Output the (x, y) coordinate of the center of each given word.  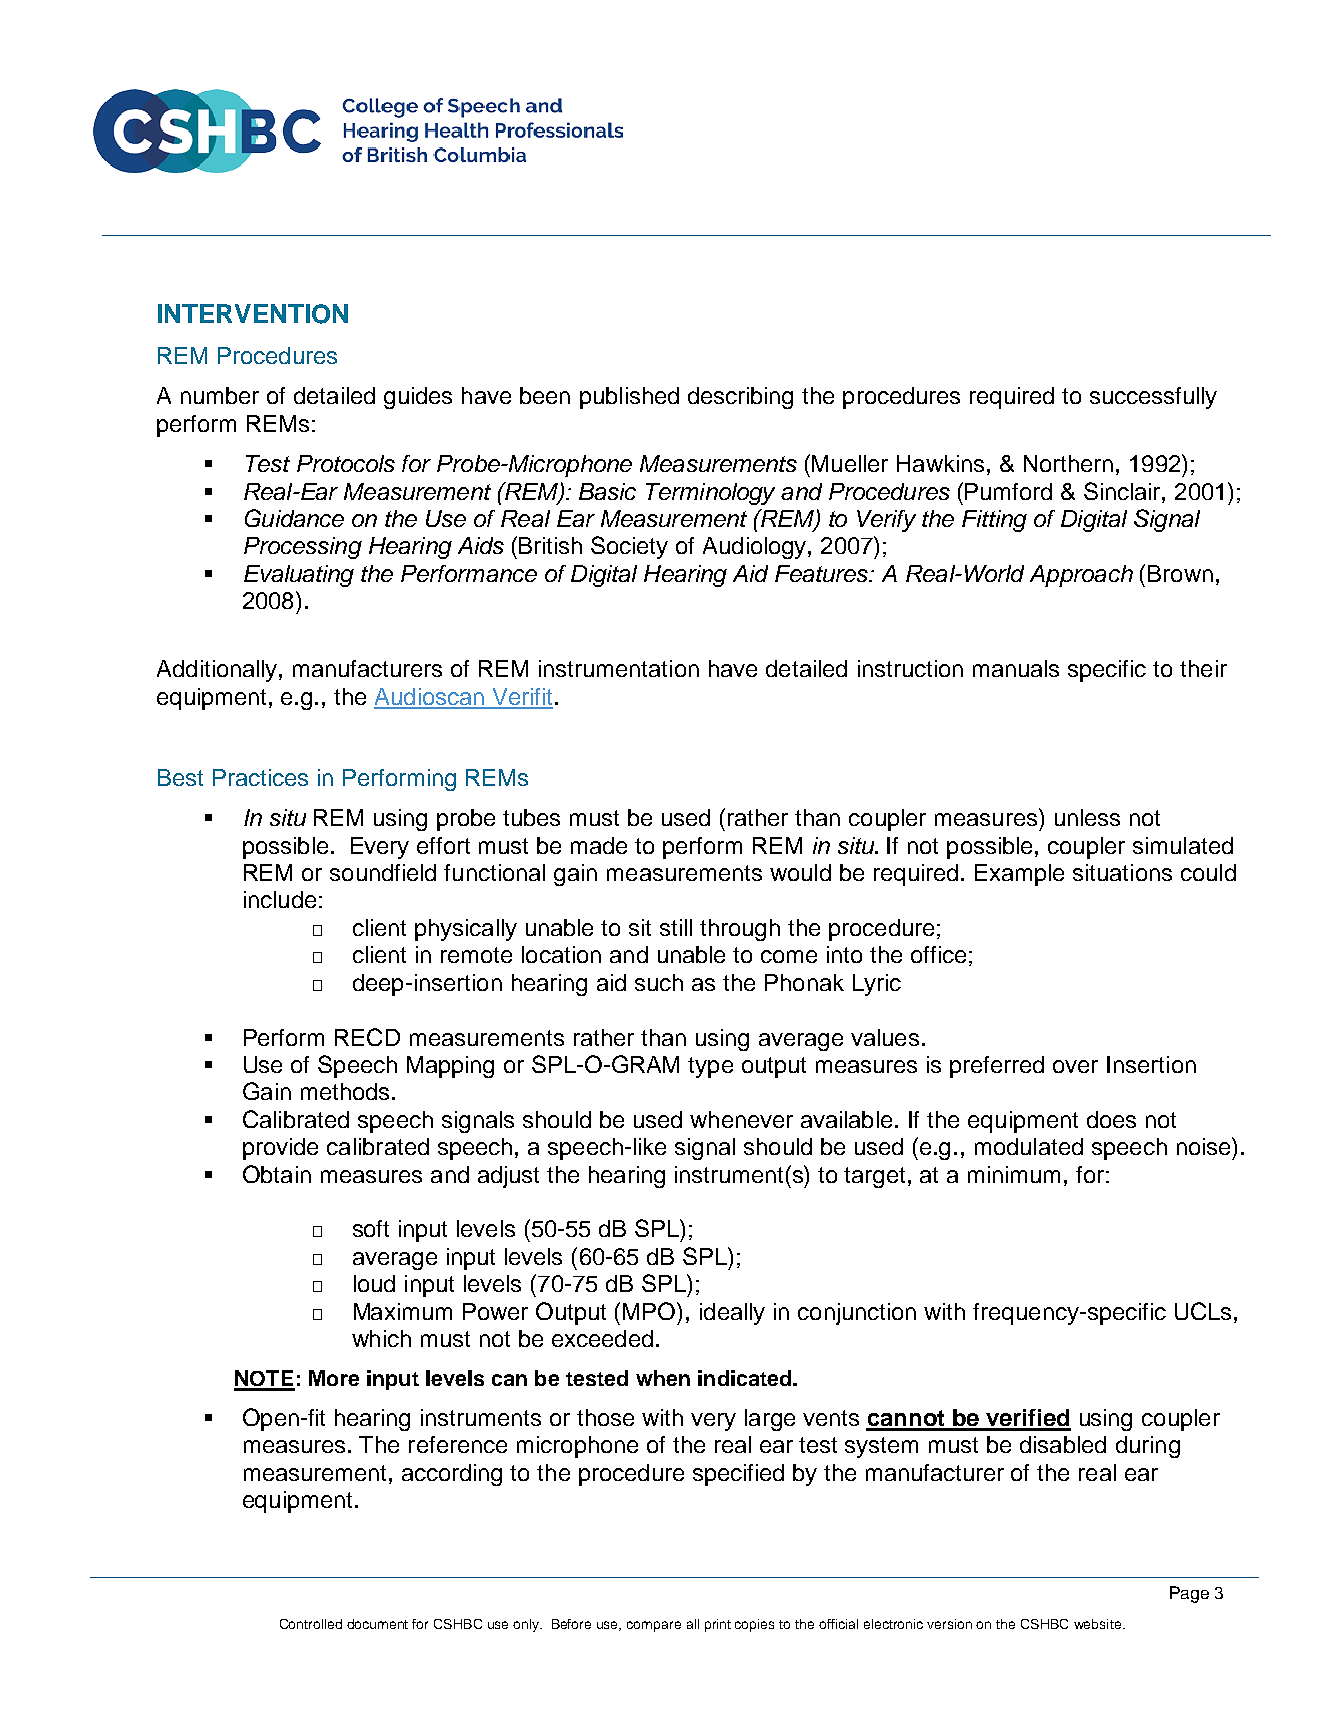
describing (740, 398)
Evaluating (299, 576)
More (334, 1378)
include (280, 899)
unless (1087, 817)
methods (345, 1091)
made (599, 845)
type (710, 1067)
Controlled (311, 1624)
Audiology (756, 548)
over (1075, 1066)
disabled (1063, 1444)
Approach (1081, 576)
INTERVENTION (253, 314)
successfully (1153, 398)
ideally (732, 1314)
